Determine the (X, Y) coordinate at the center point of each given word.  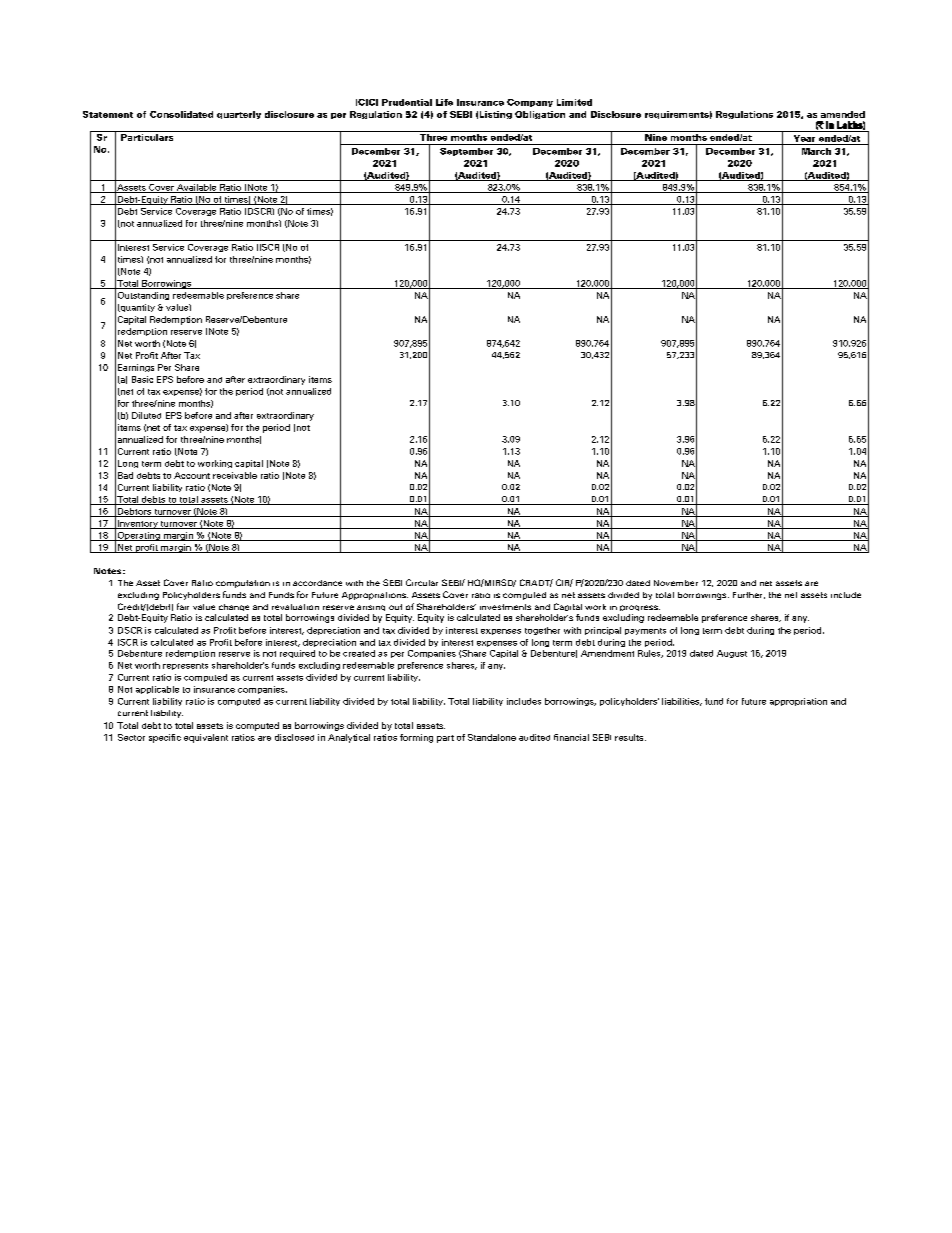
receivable (235, 475)
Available (197, 188)
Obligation (540, 115)
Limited (574, 102)
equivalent (206, 738)
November (676, 583)
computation (243, 584)
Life (444, 102)
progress (639, 610)
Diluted (146, 415)
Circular (422, 582)
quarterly (239, 115)
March (816, 151)
